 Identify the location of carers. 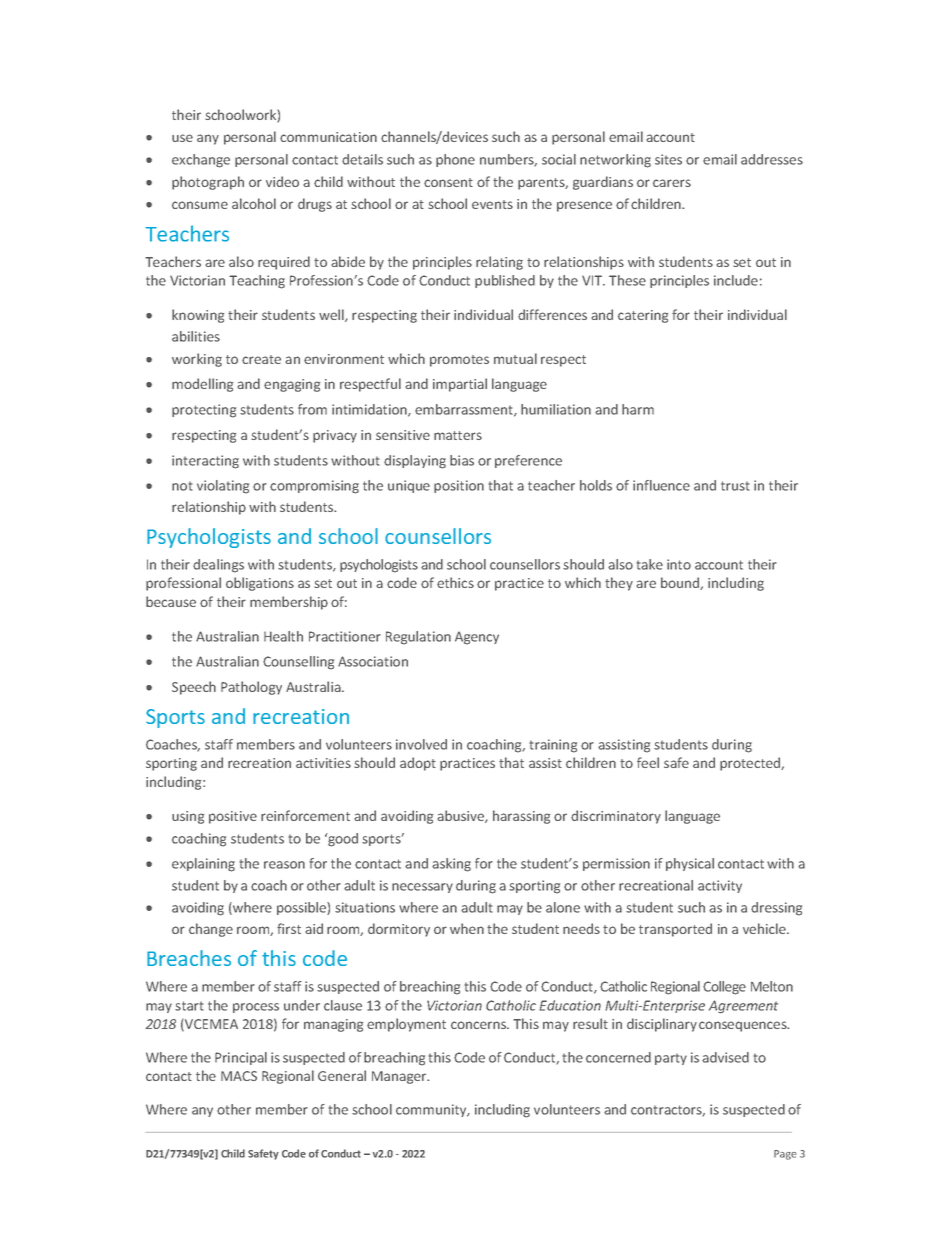
(672, 183).
